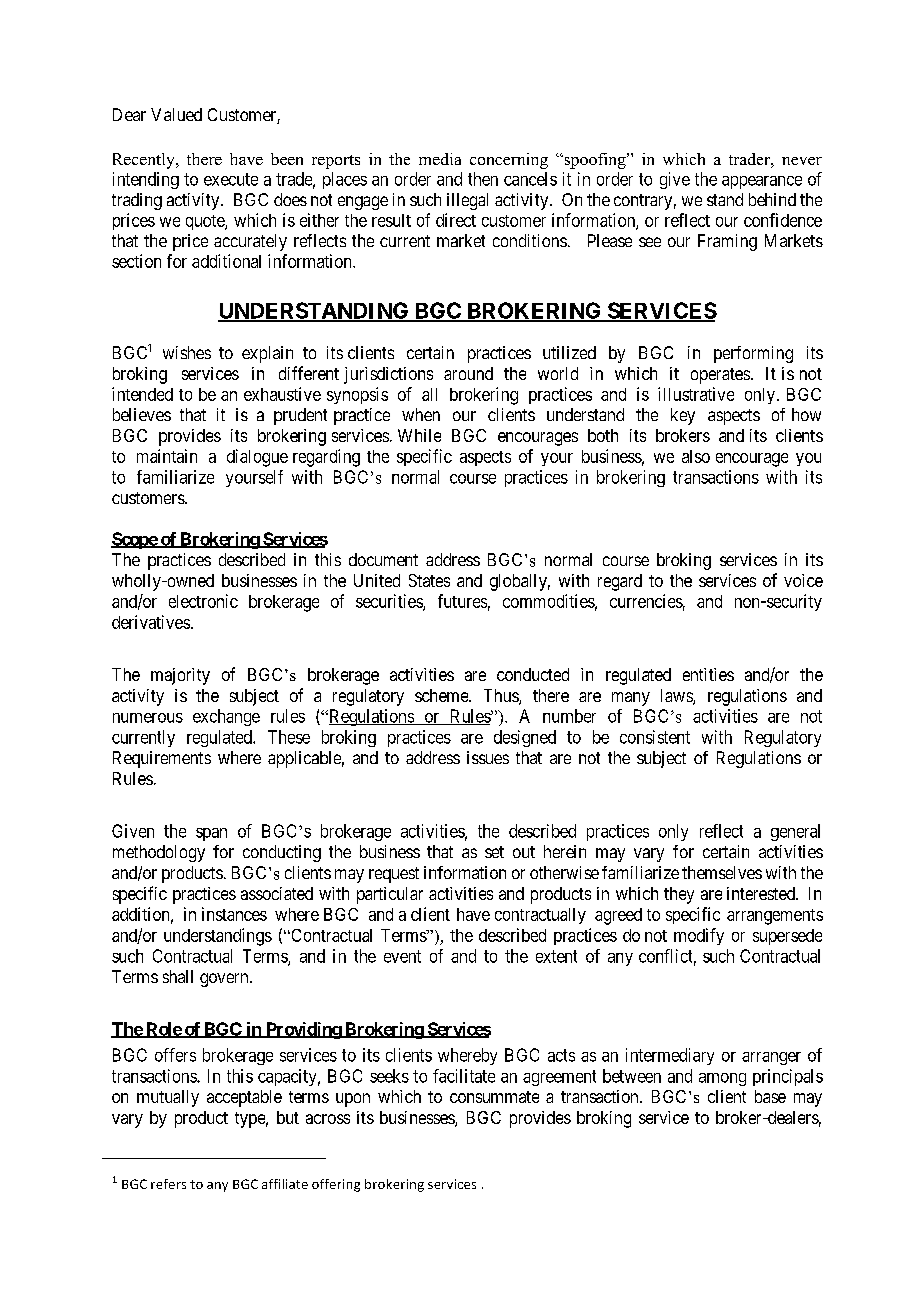  I want to click on execute, so click(231, 179).
